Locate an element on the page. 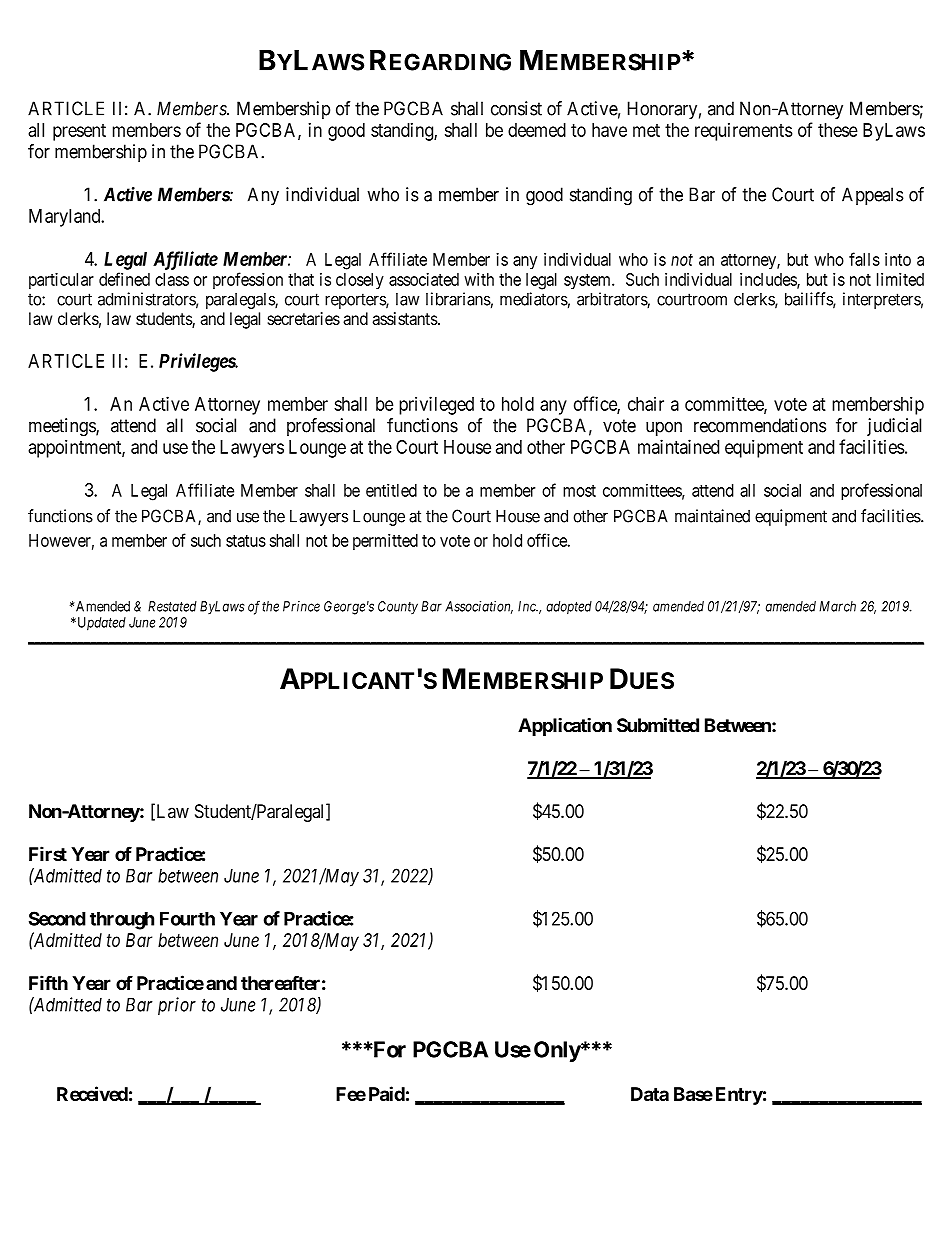 The height and width of the page is (1233, 952). Association is located at coordinates (479, 607).
